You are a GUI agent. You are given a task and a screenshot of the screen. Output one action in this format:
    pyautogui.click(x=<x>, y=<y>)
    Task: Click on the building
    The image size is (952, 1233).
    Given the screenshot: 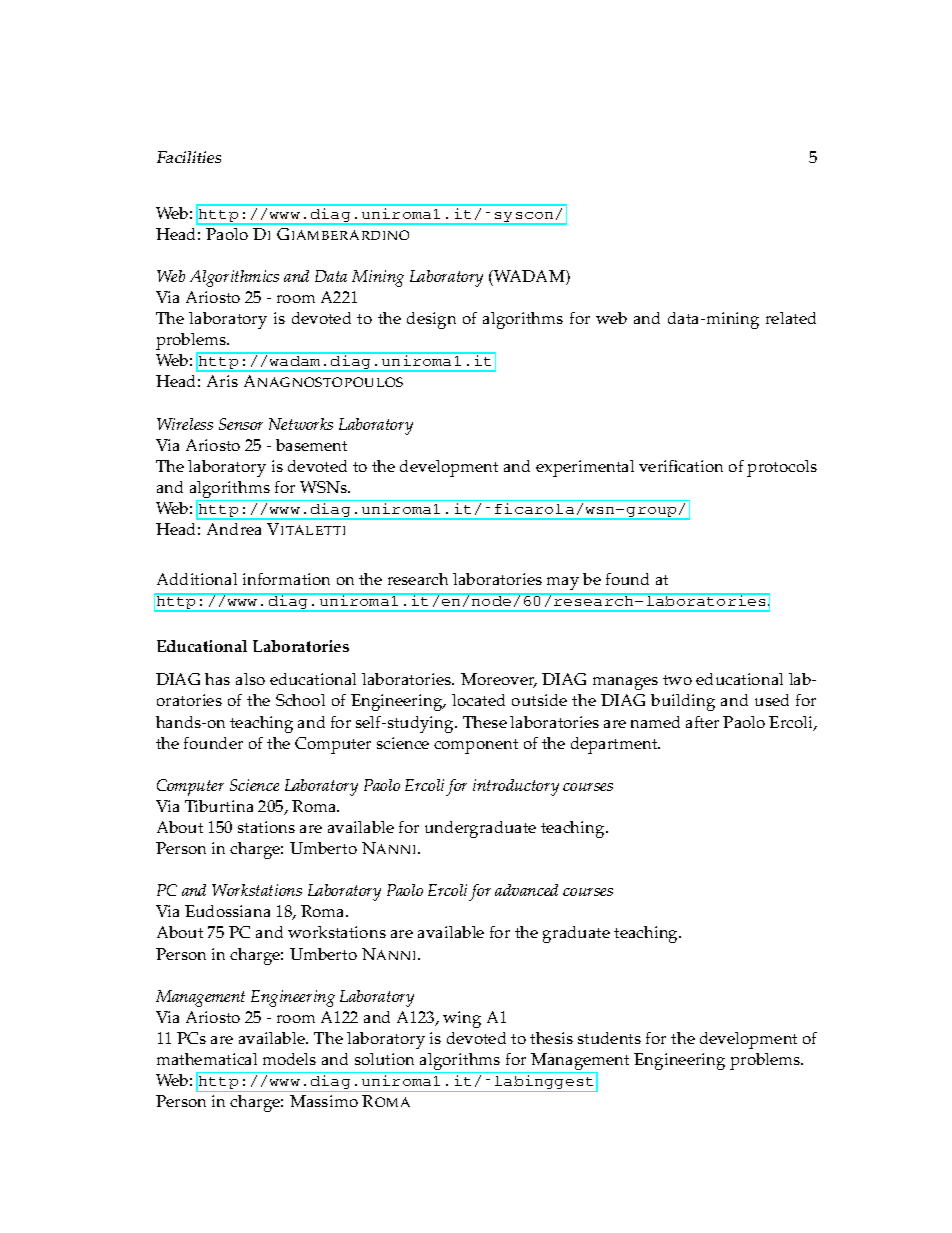 What is the action you would take?
    pyautogui.click(x=683, y=702)
